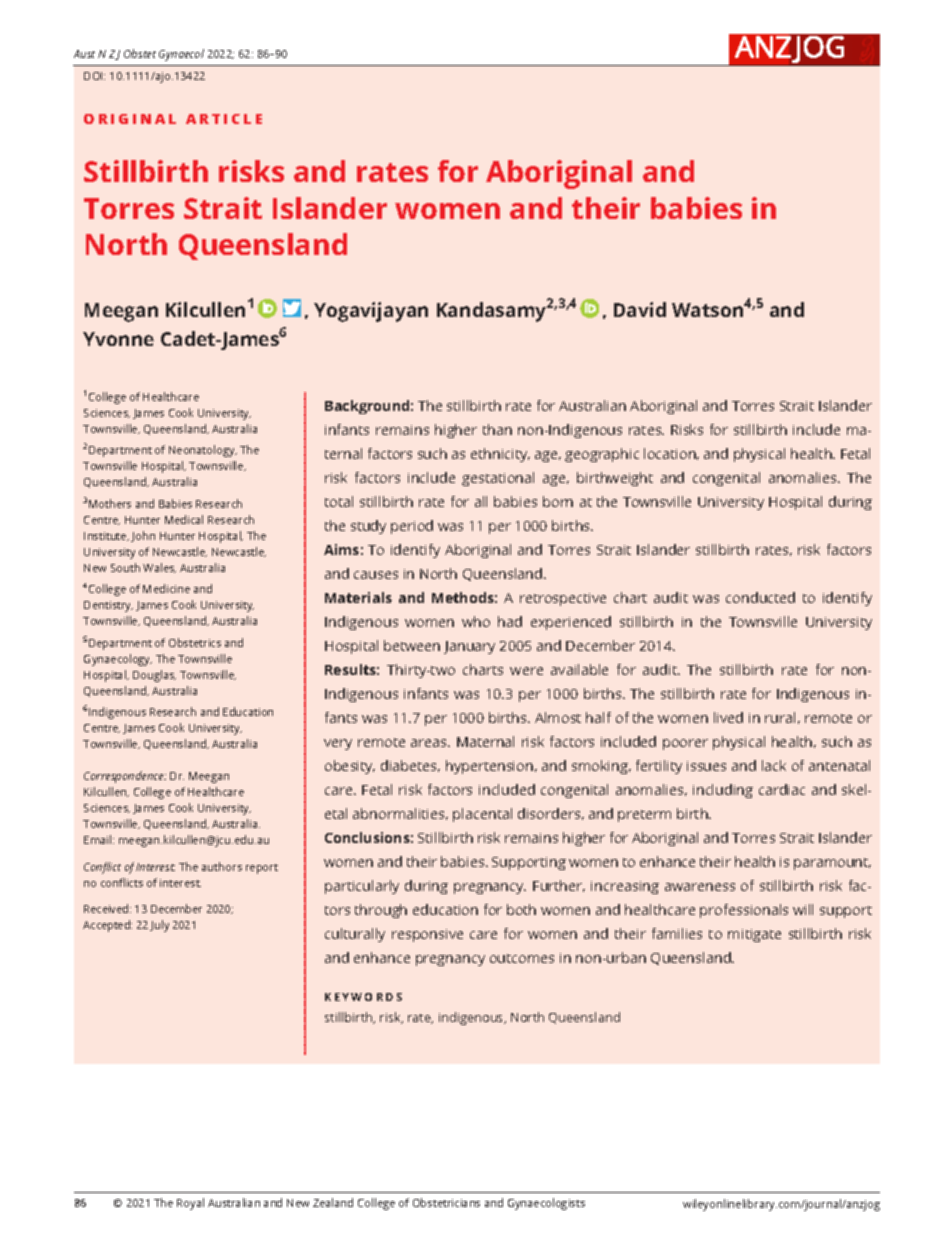 The image size is (952, 1251). I want to click on KEYWORDS, so click(363, 997).
